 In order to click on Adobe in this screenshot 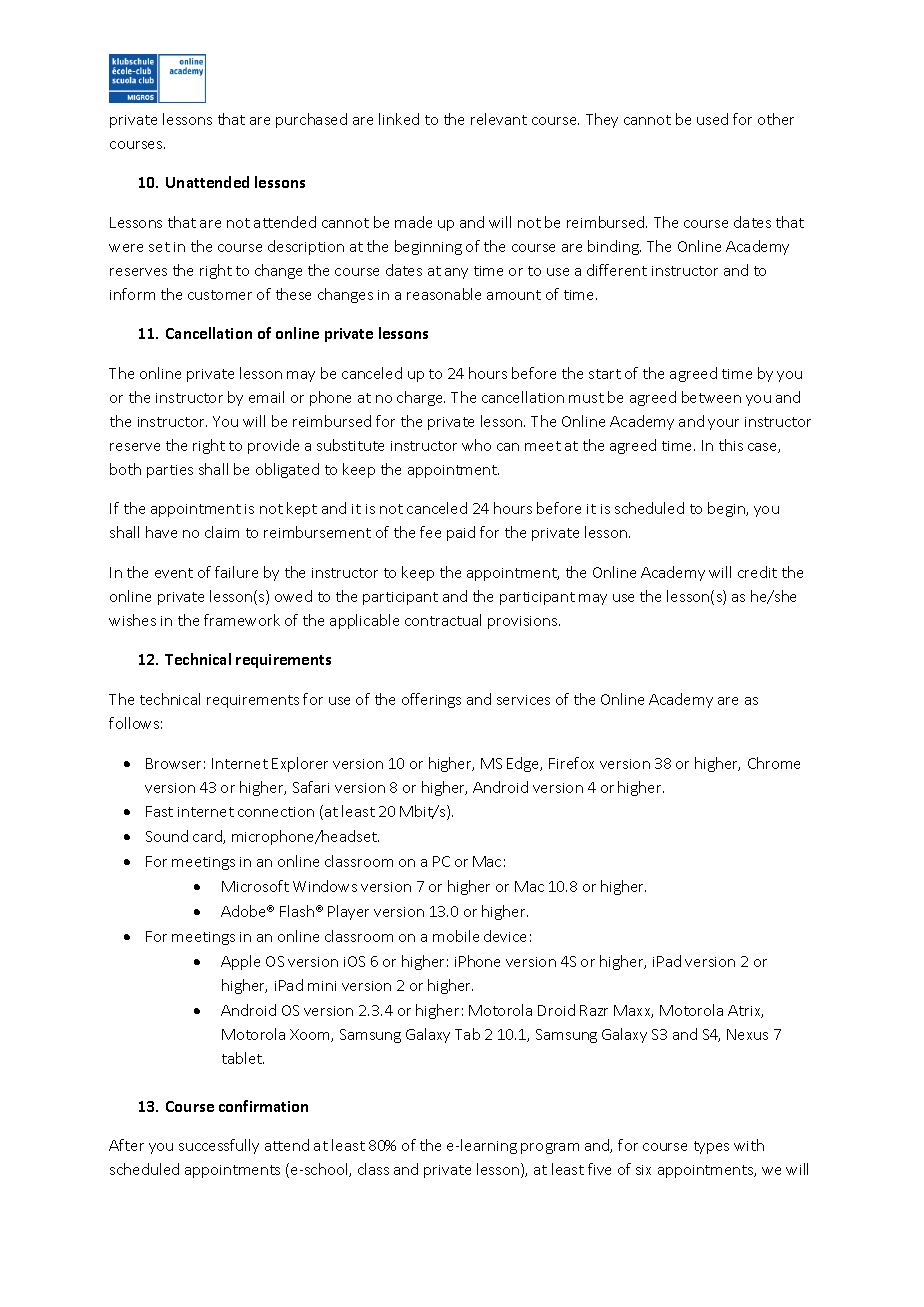, I will do `click(245, 911)`.
